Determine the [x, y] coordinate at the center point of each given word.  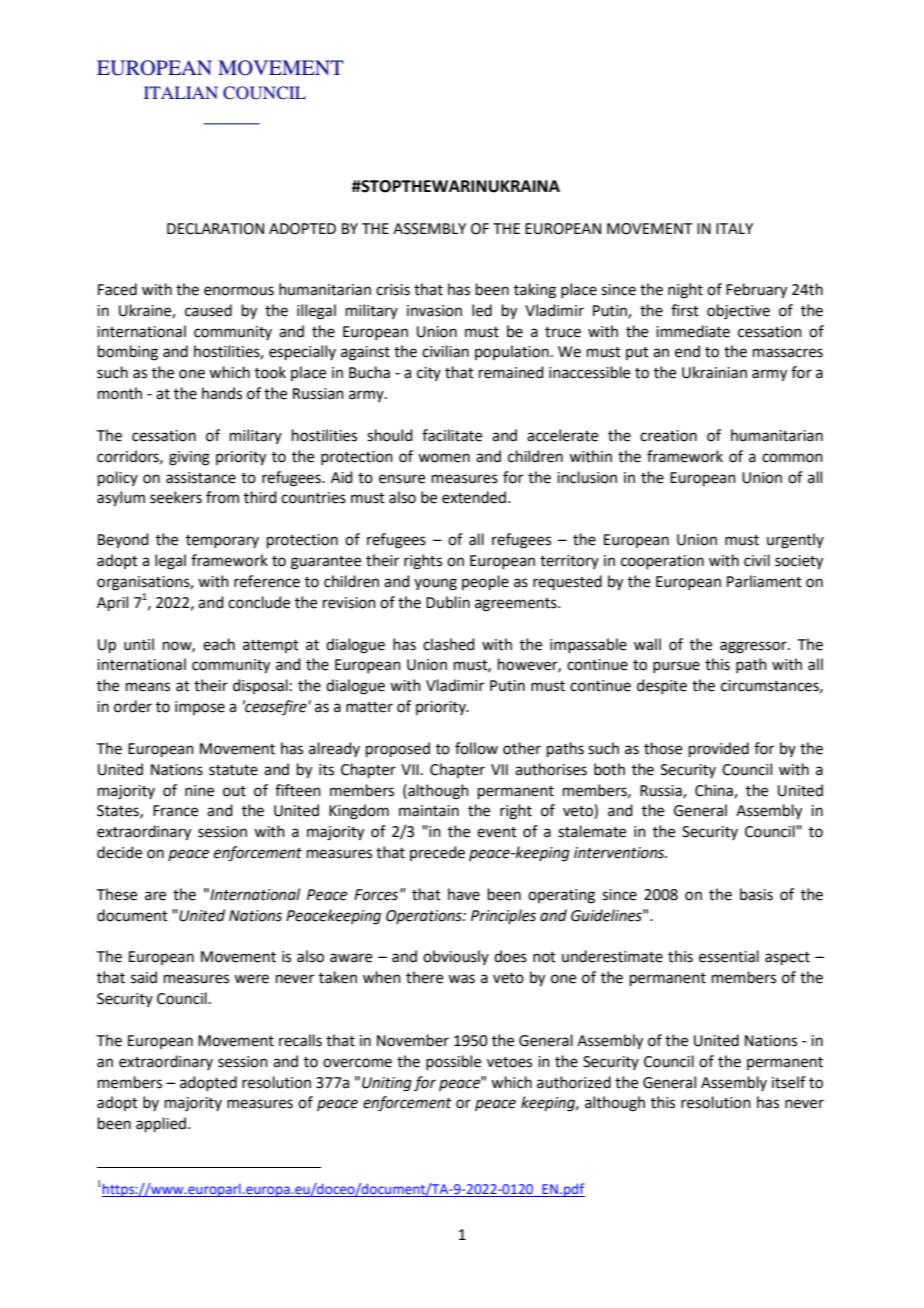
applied [161, 1124]
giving [189, 458]
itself [789, 1082]
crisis [393, 290]
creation [668, 436]
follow [476, 748]
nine [199, 791]
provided [719, 749]
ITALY [734, 228]
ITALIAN [181, 92]
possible [453, 1062]
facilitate [452, 435]
